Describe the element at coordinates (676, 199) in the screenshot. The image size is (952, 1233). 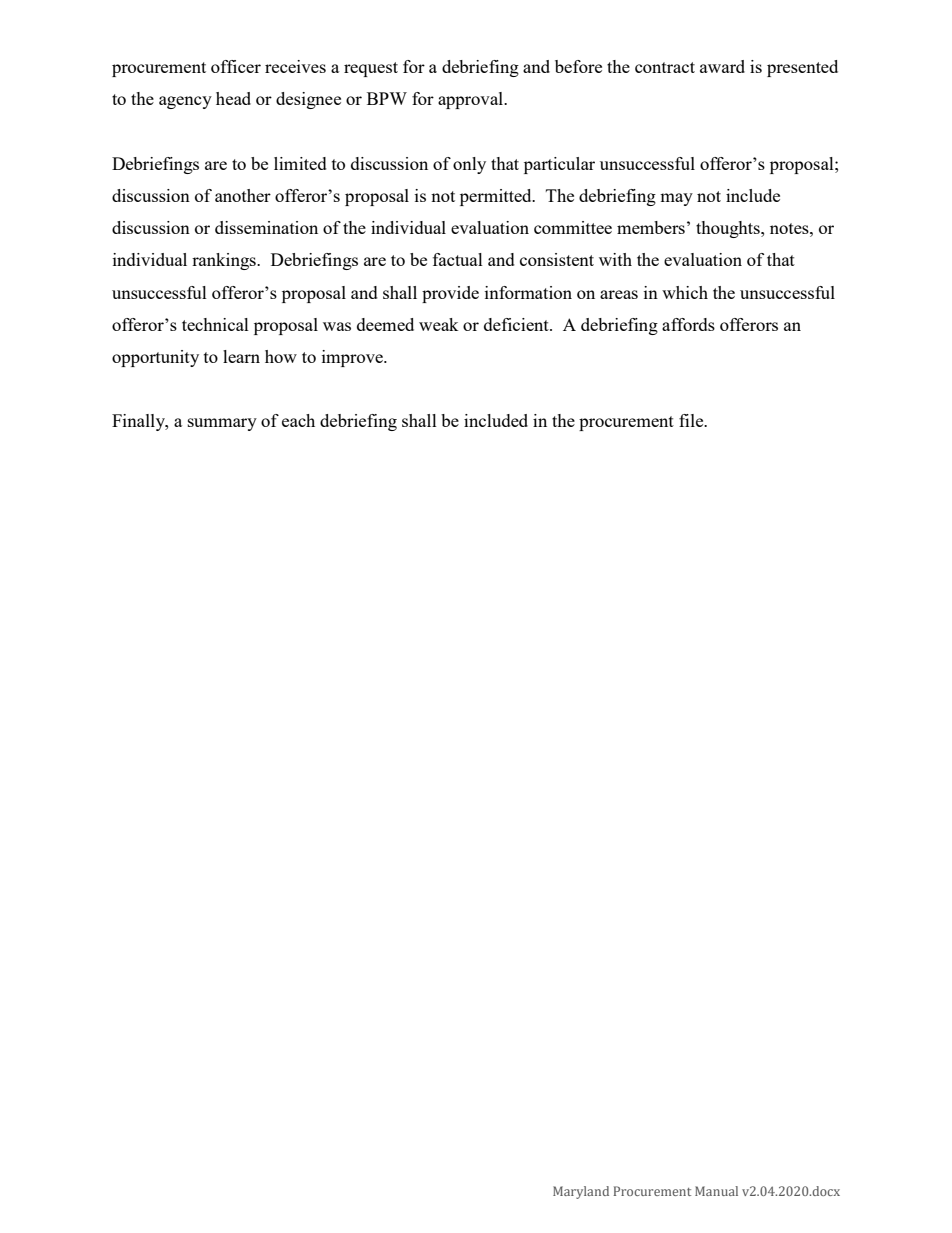
I see `may` at that location.
